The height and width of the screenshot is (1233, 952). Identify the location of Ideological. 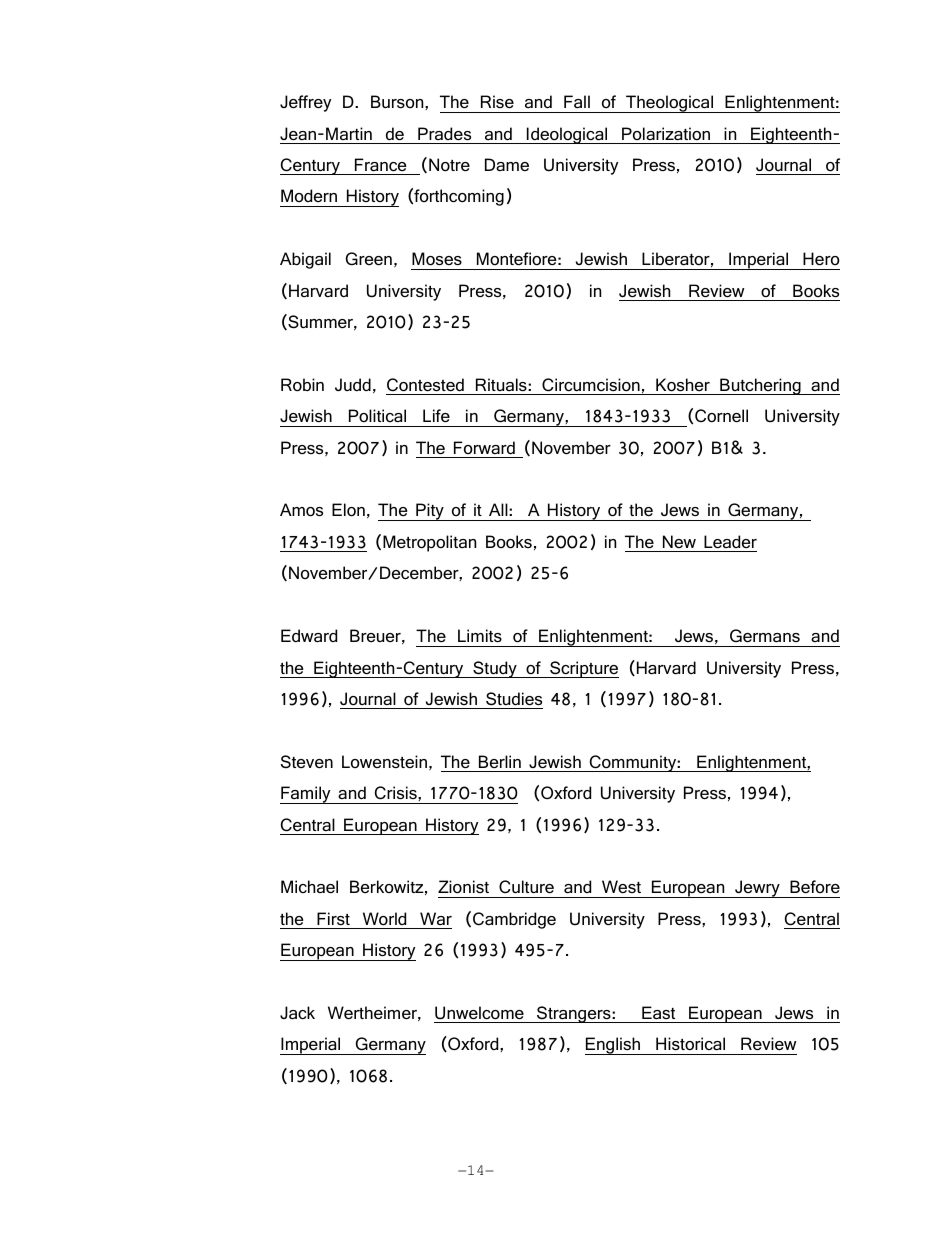
(567, 135).
